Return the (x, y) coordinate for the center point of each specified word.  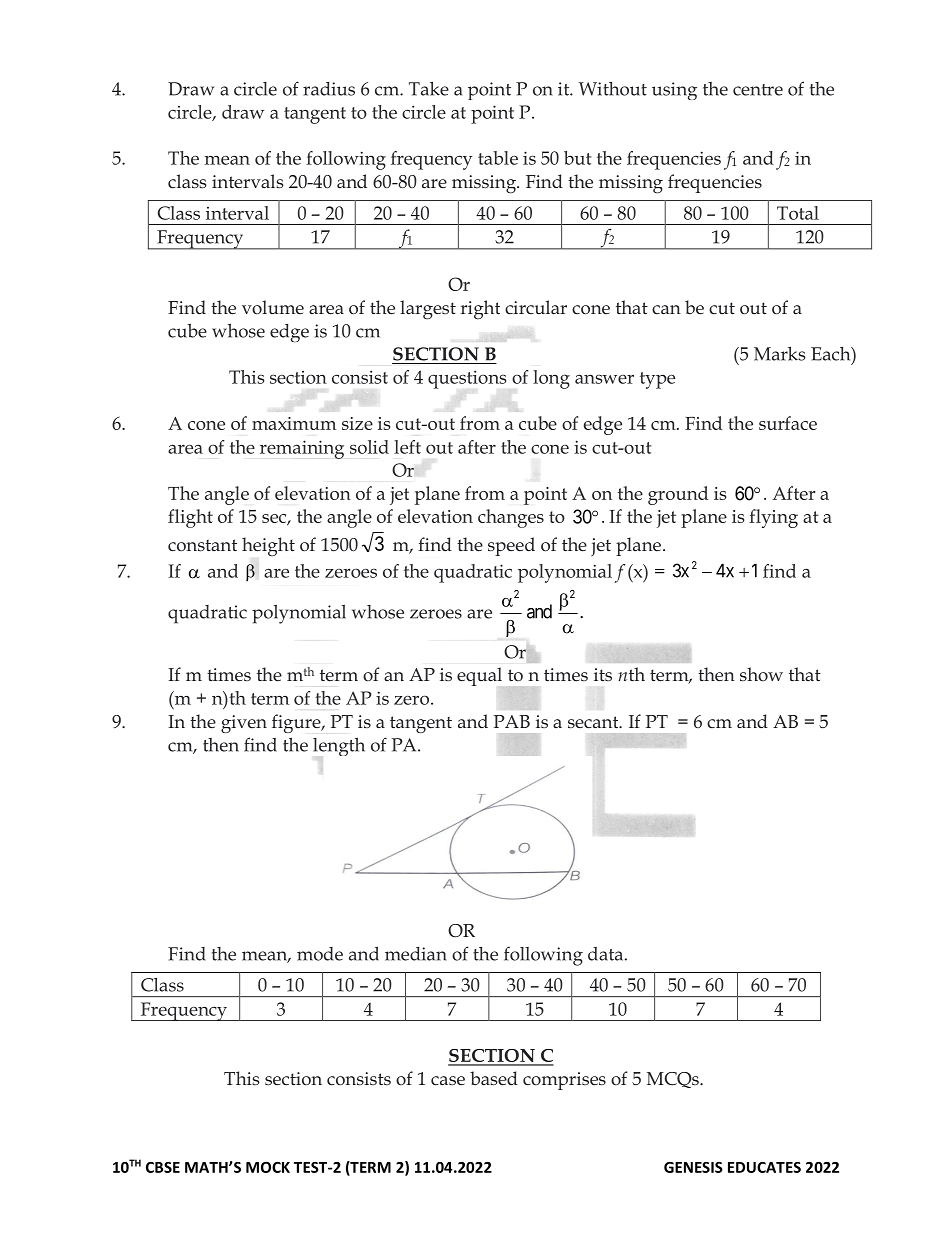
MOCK (268, 1167)
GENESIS (693, 1167)
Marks (780, 354)
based (494, 1078)
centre (758, 90)
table (498, 158)
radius (329, 89)
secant (594, 722)
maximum (294, 423)
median (416, 954)
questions (467, 379)
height (268, 547)
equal (479, 676)
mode (320, 954)
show (761, 674)
